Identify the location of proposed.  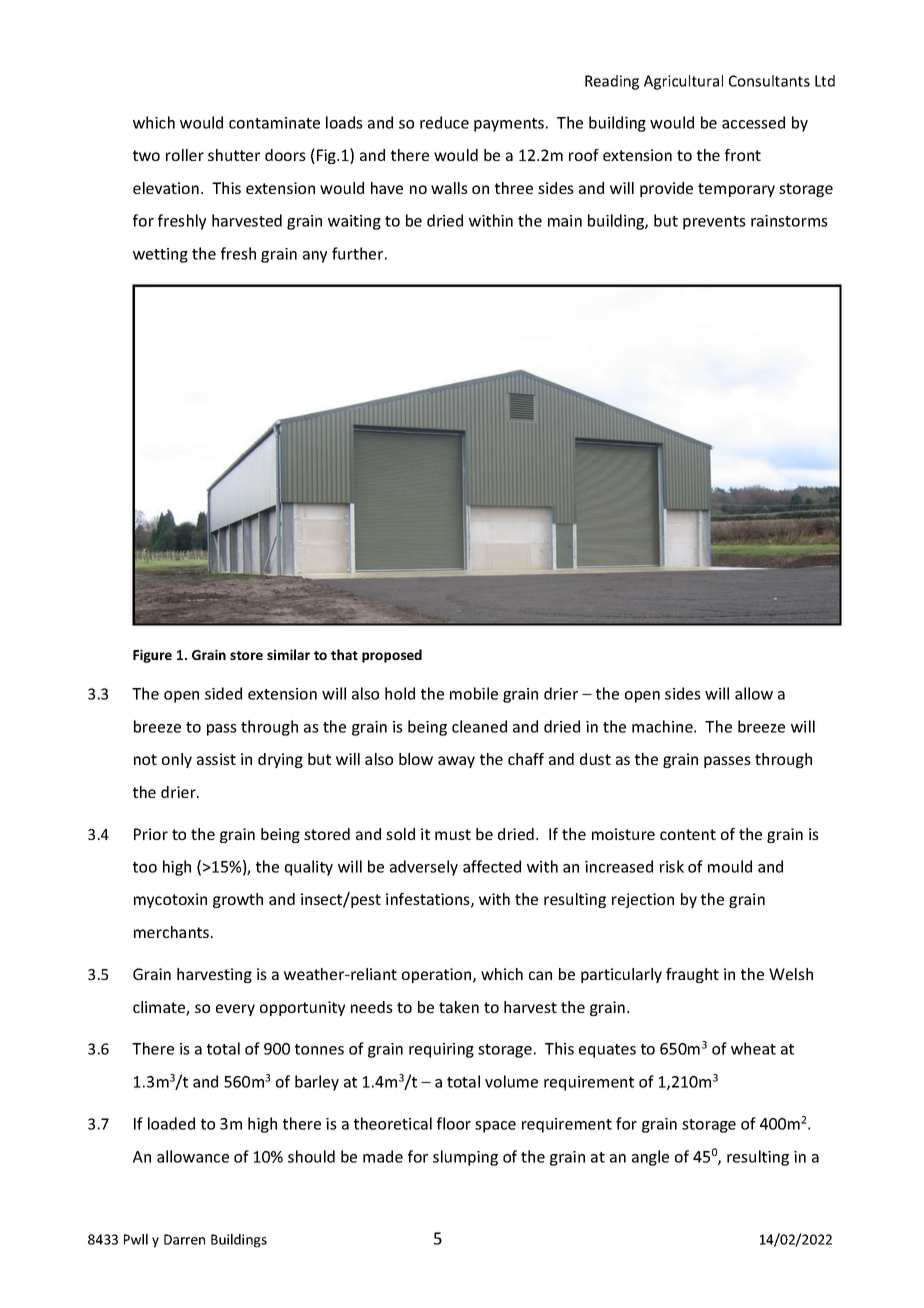
(392, 656).
